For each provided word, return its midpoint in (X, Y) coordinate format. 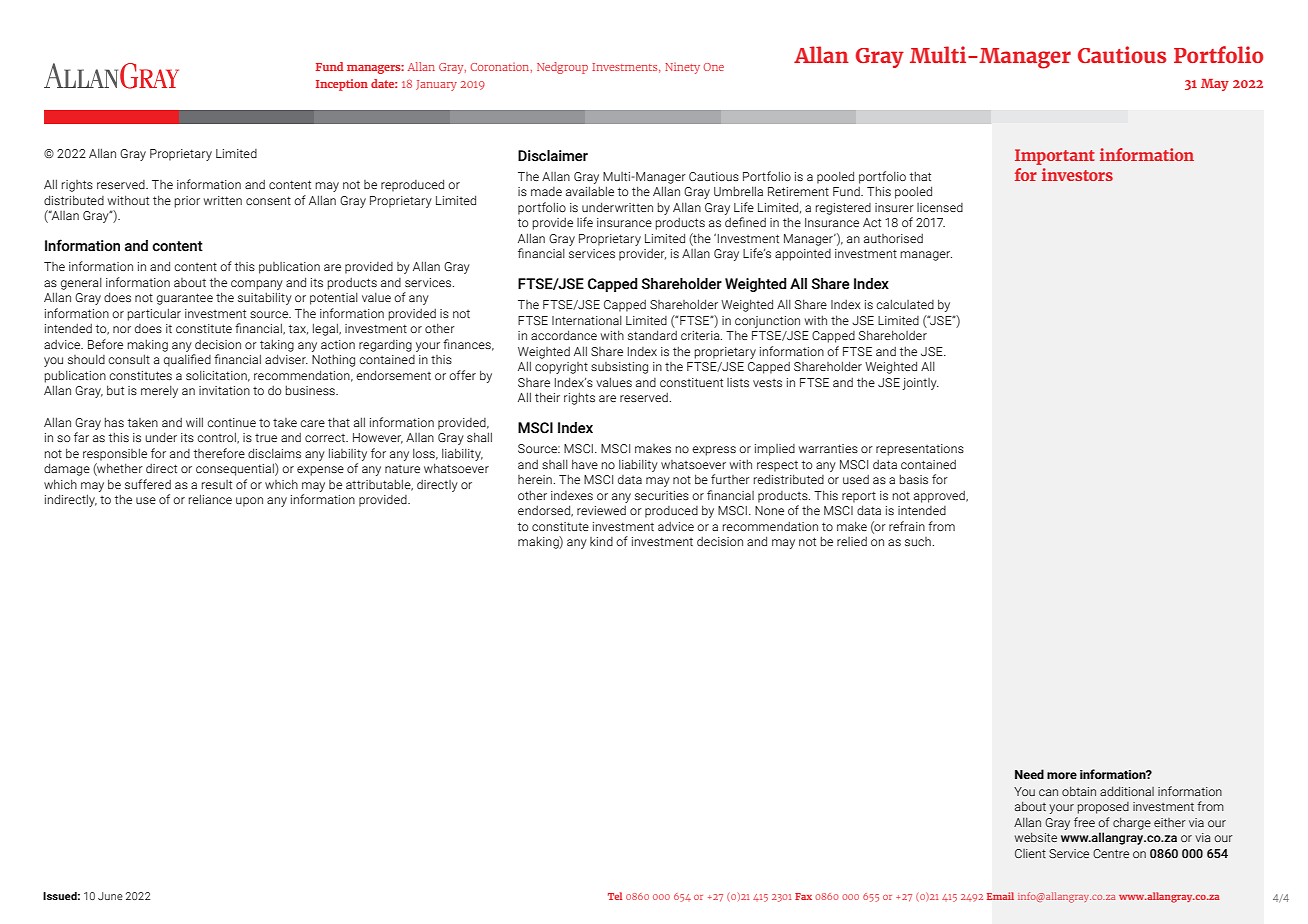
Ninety (682, 68)
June (110, 896)
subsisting (619, 368)
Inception (342, 85)
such (918, 541)
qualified (187, 360)
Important (1054, 157)
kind (601, 541)
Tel (615, 896)
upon (249, 502)
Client (1030, 853)
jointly (920, 384)
